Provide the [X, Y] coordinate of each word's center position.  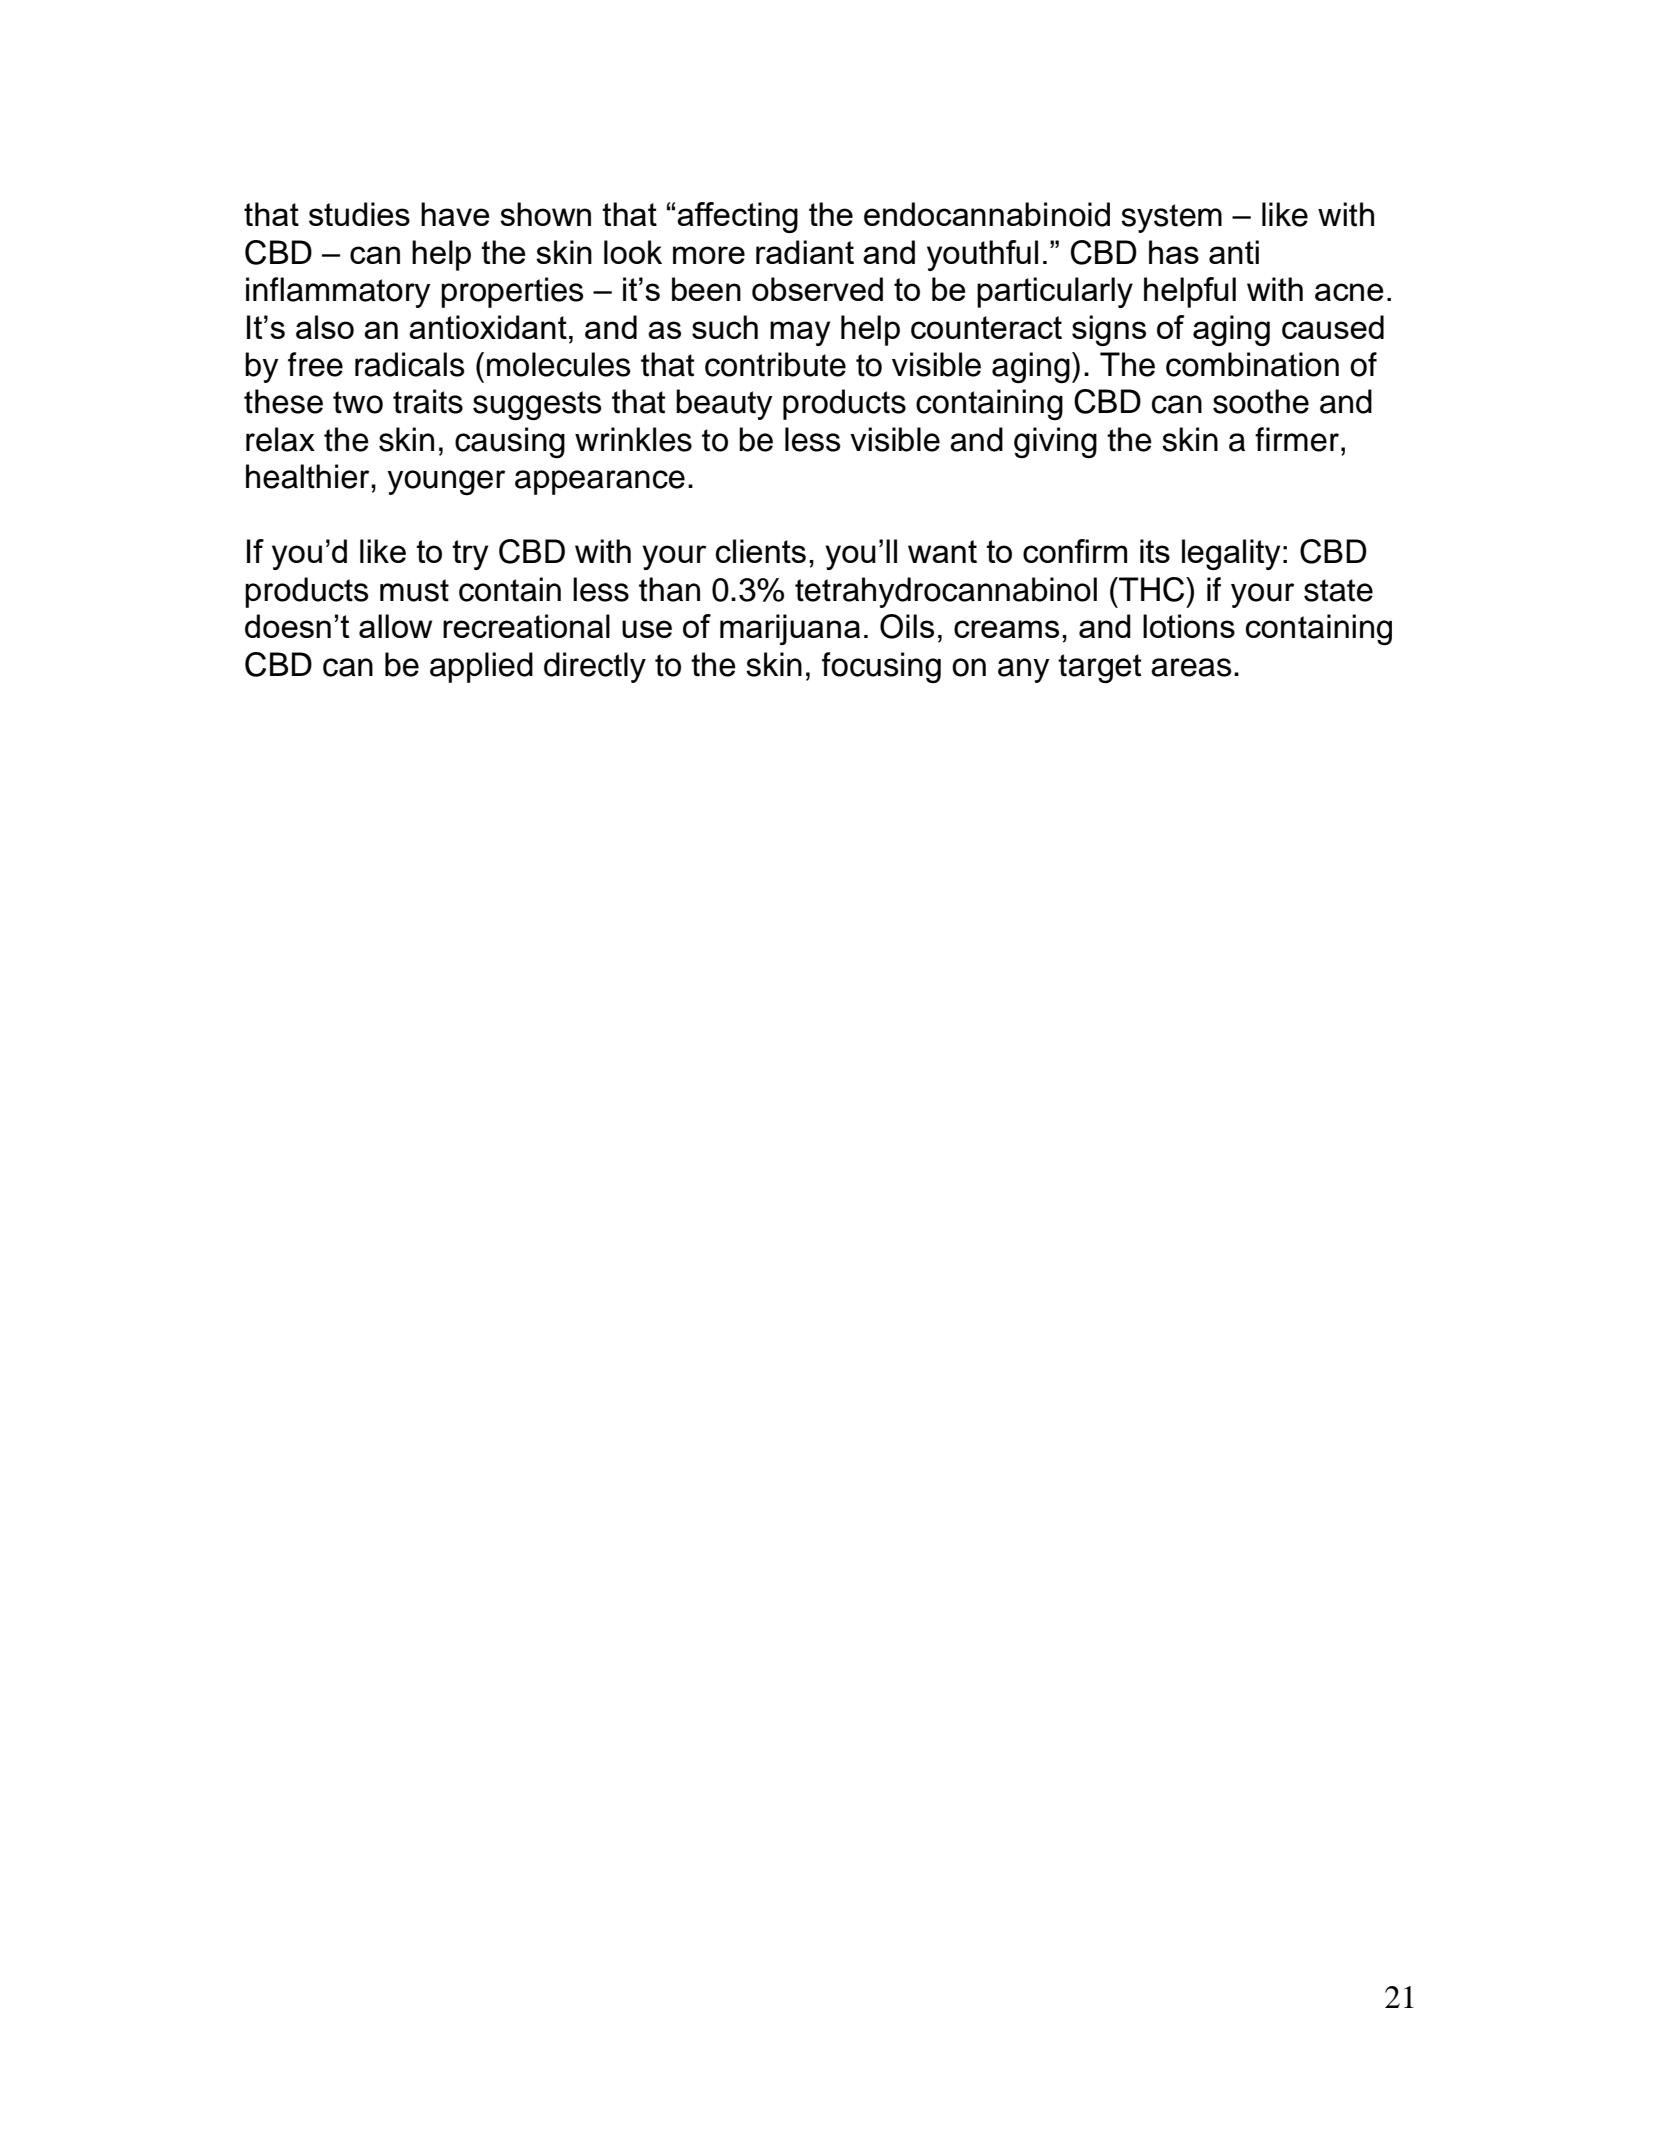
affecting [737, 217]
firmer [1297, 439]
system [1171, 218]
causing [510, 442]
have [455, 214]
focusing [881, 667]
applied [481, 667]
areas [1191, 667]
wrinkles [633, 439]
